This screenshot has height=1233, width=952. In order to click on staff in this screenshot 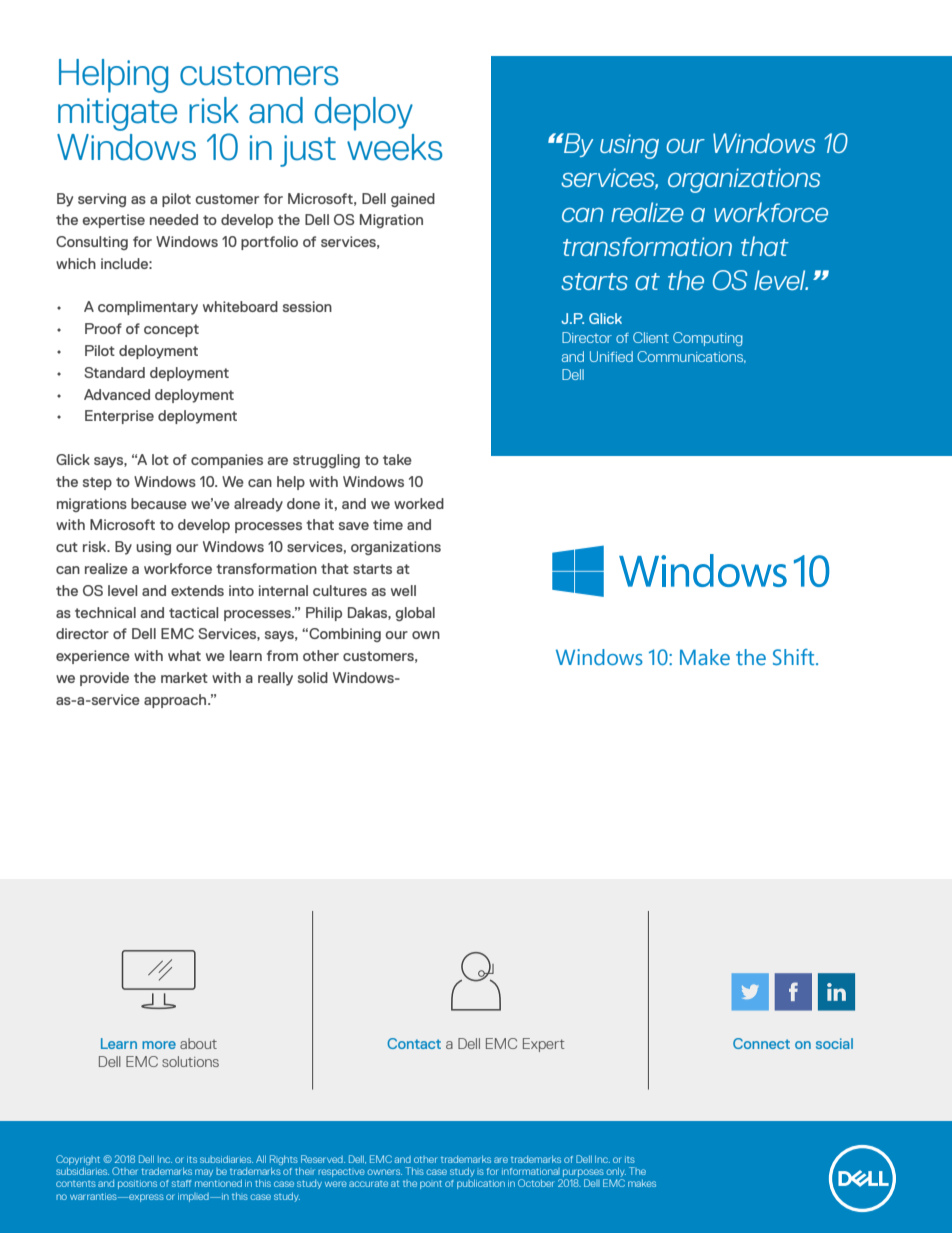, I will do `click(181, 1183)`.
